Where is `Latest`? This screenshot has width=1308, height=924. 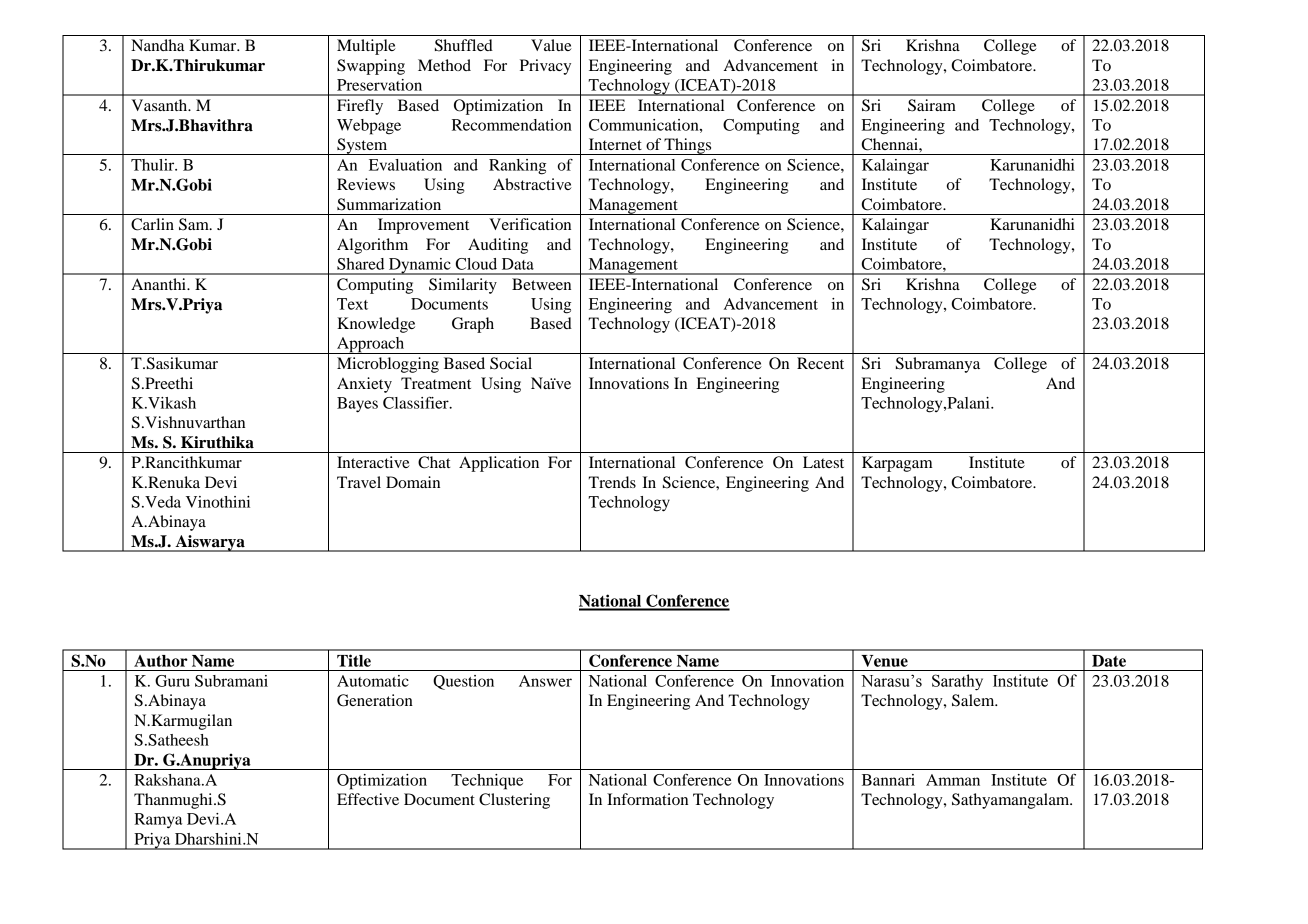
Latest is located at coordinates (823, 462).
